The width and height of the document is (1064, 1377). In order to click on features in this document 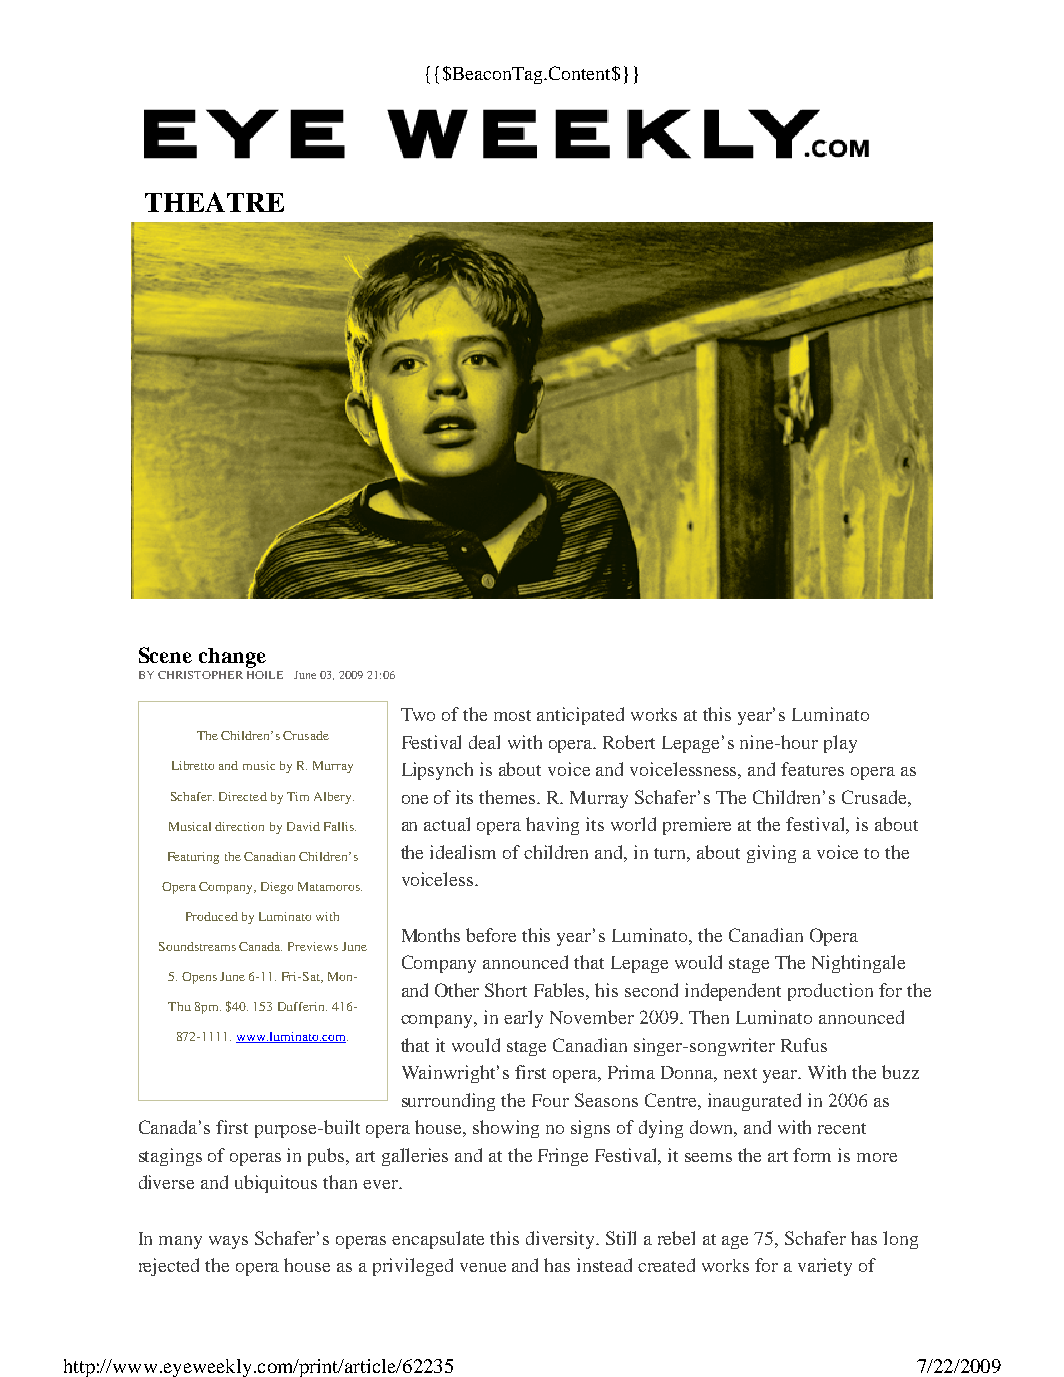, I will do `click(812, 769)`.
